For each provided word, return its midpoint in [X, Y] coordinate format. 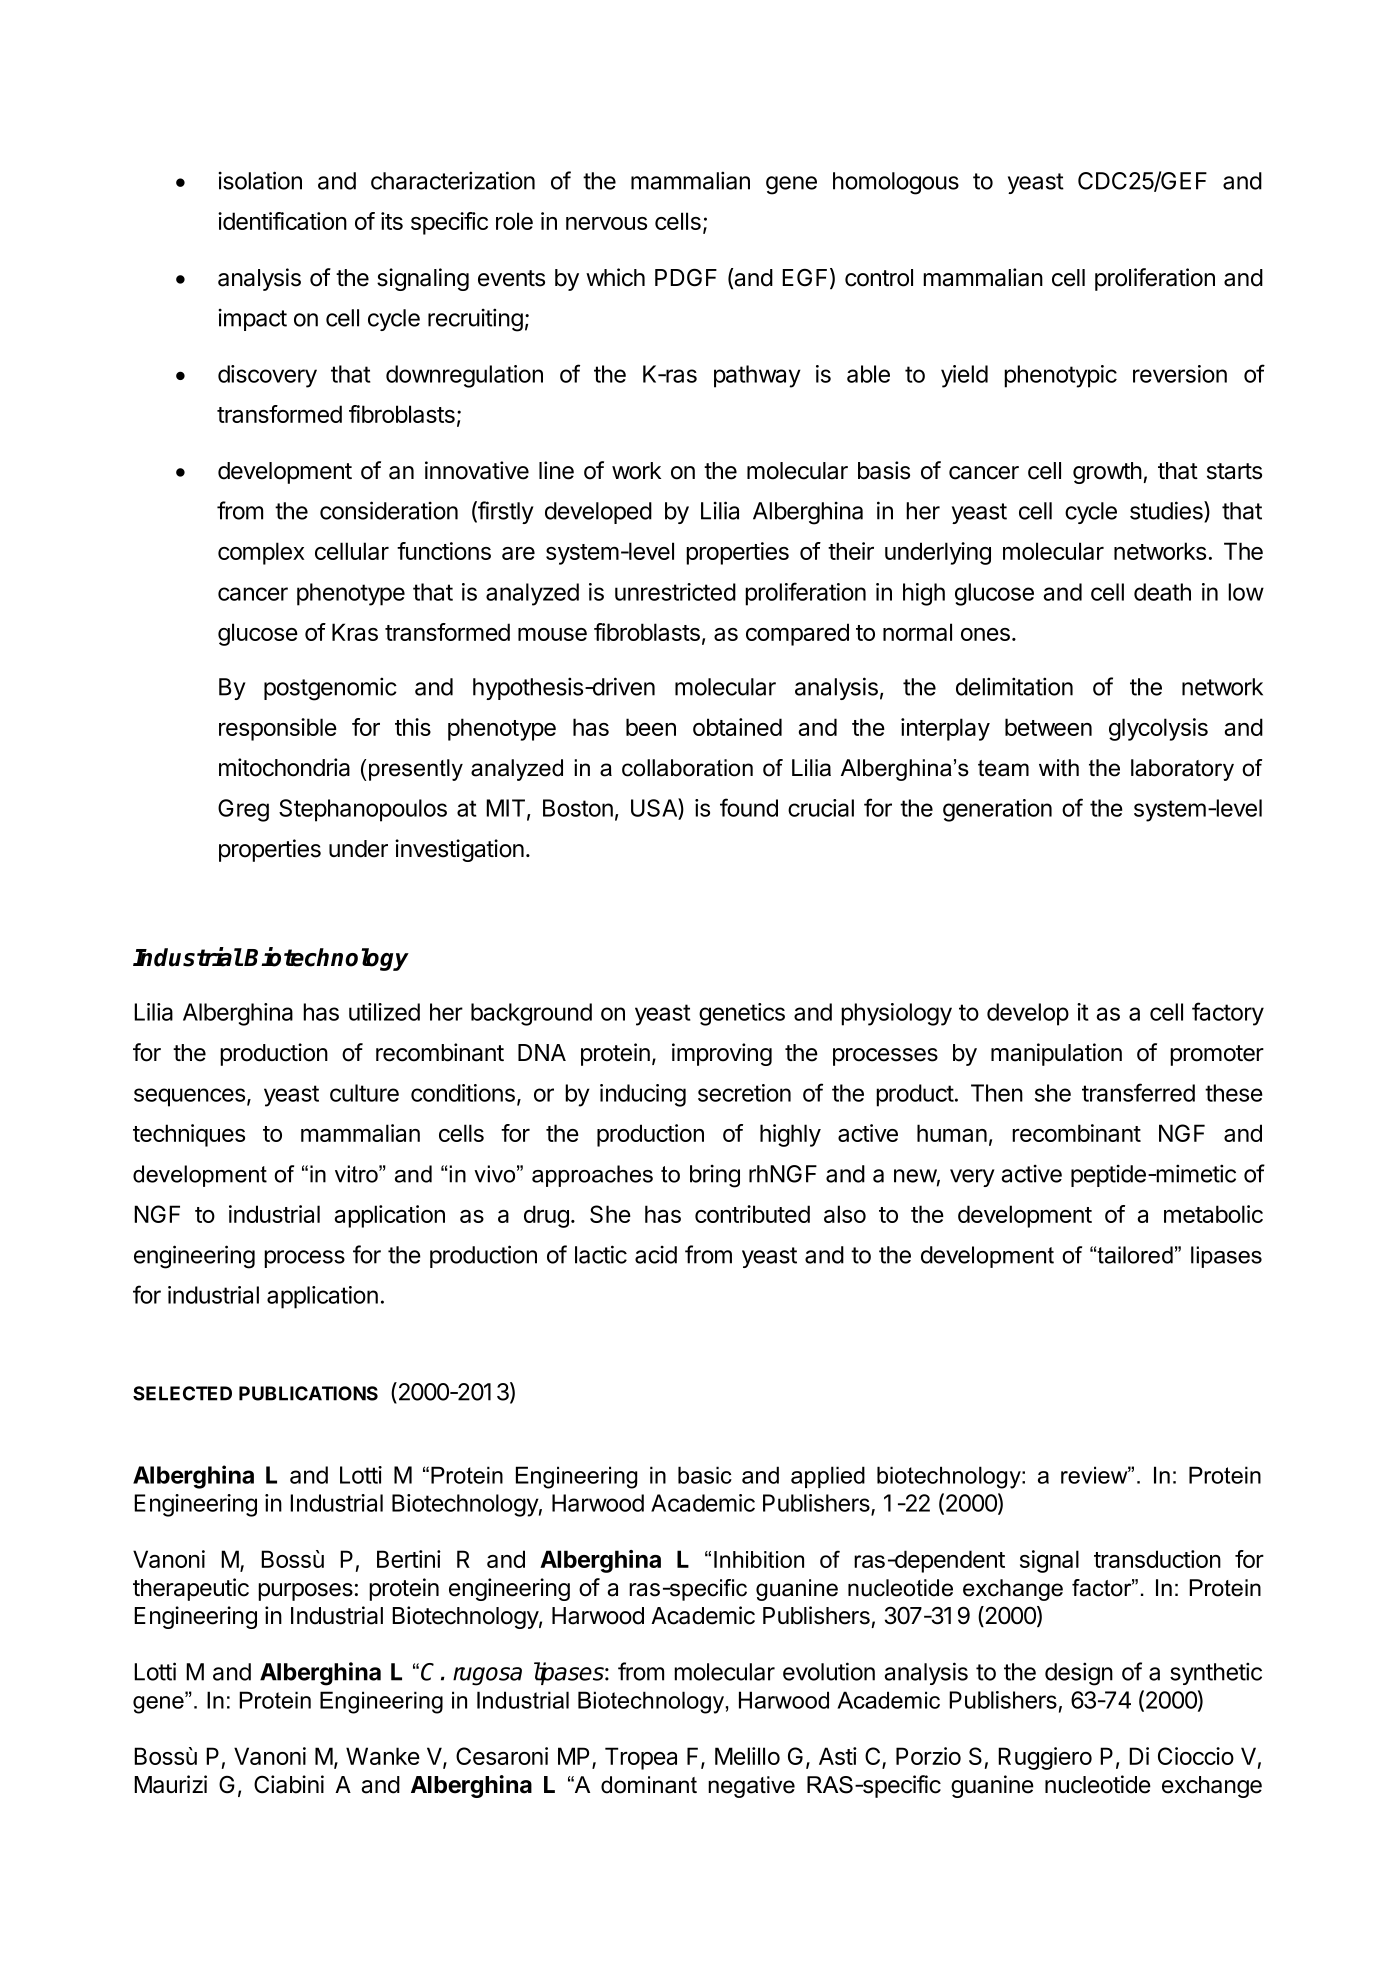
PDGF [686, 277]
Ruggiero [1045, 1758]
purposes [305, 1592]
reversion [1180, 374]
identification [282, 221]
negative [751, 1787]
